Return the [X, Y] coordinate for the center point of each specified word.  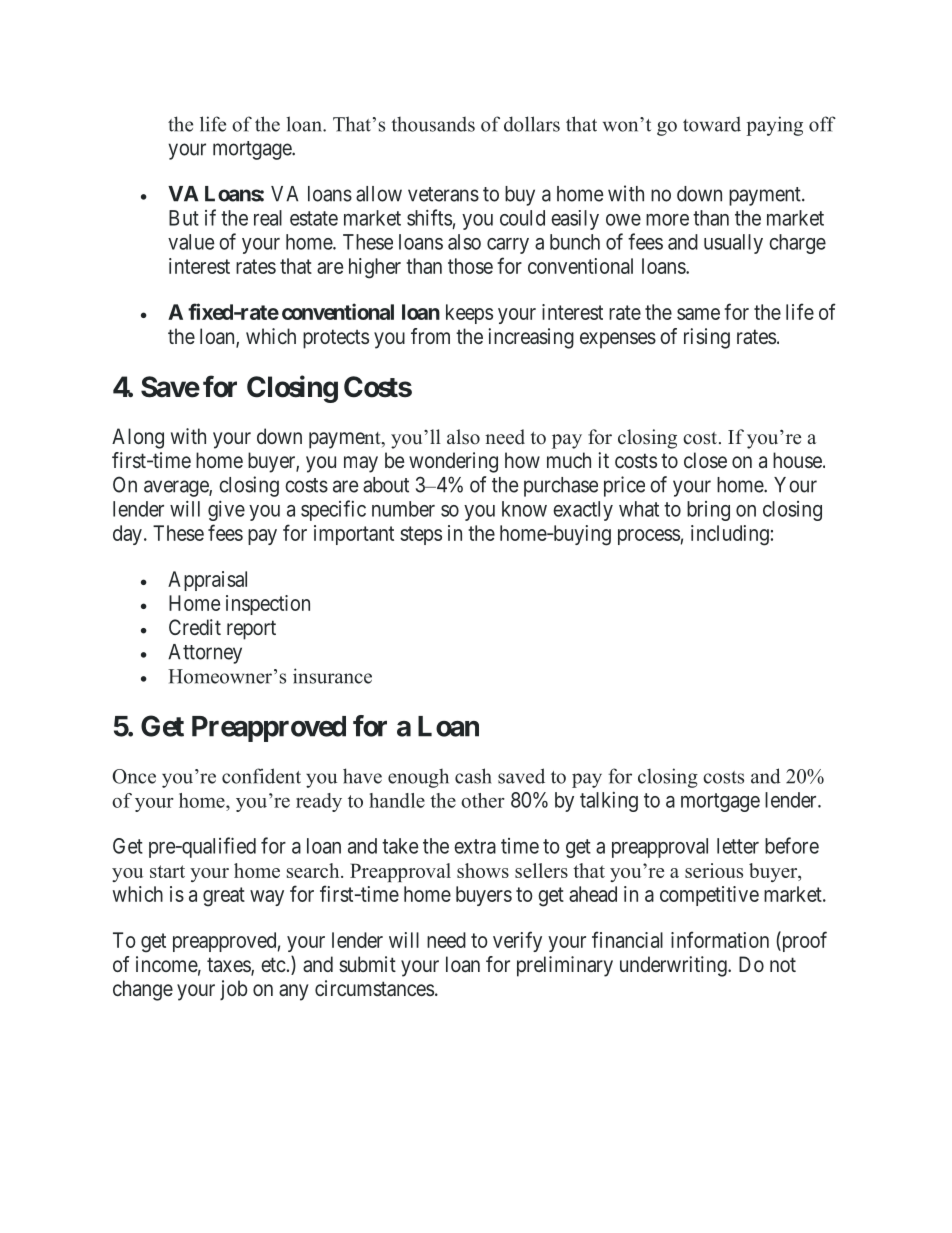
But [184, 218]
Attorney [205, 654]
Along [138, 438]
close [705, 460]
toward [712, 124]
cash [473, 776]
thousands [433, 124]
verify [517, 941]
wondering [453, 462]
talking [609, 802]
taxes [229, 966]
